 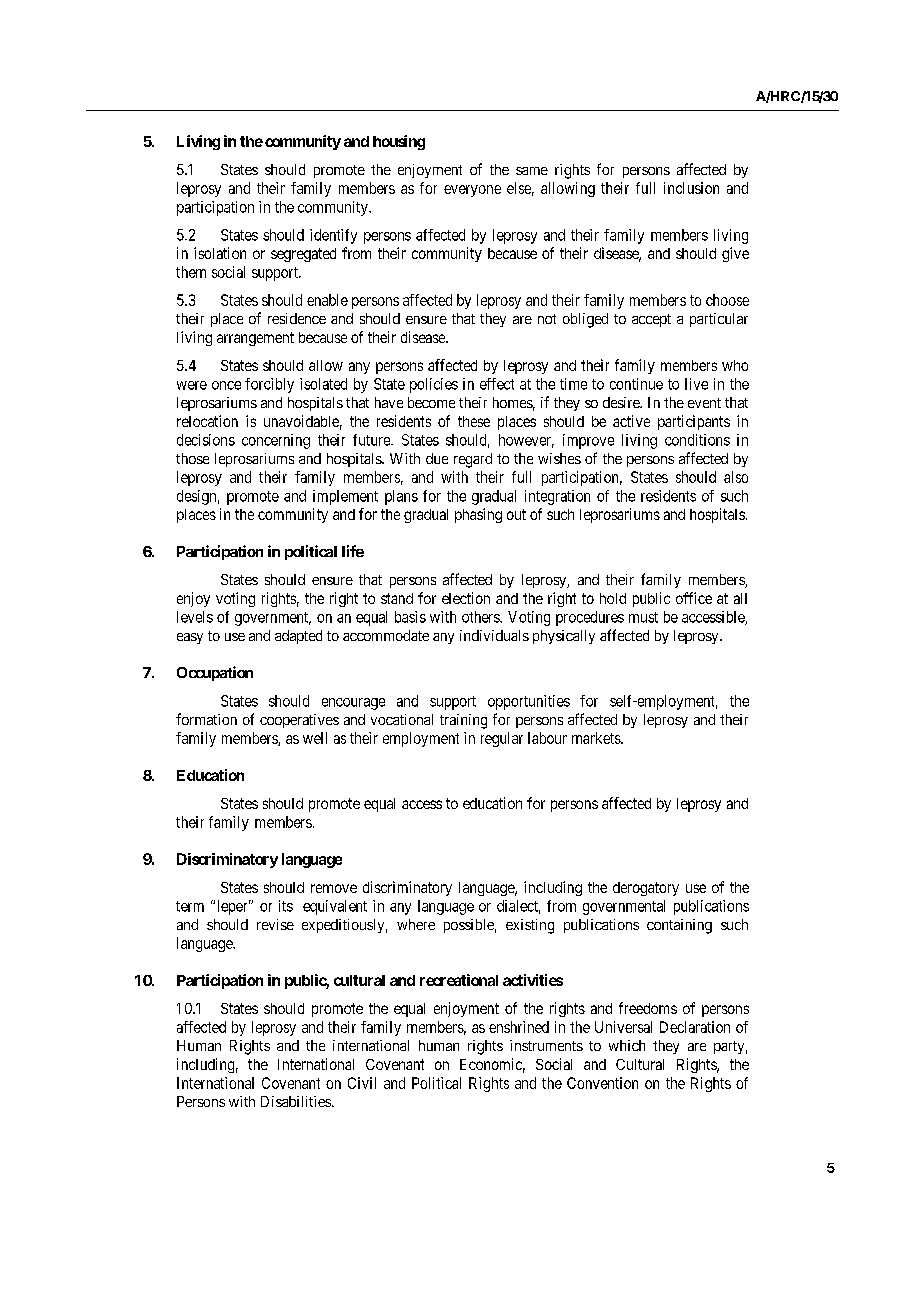 What do you see at coordinates (220, 253) in the screenshot?
I see `isolation` at bounding box center [220, 253].
